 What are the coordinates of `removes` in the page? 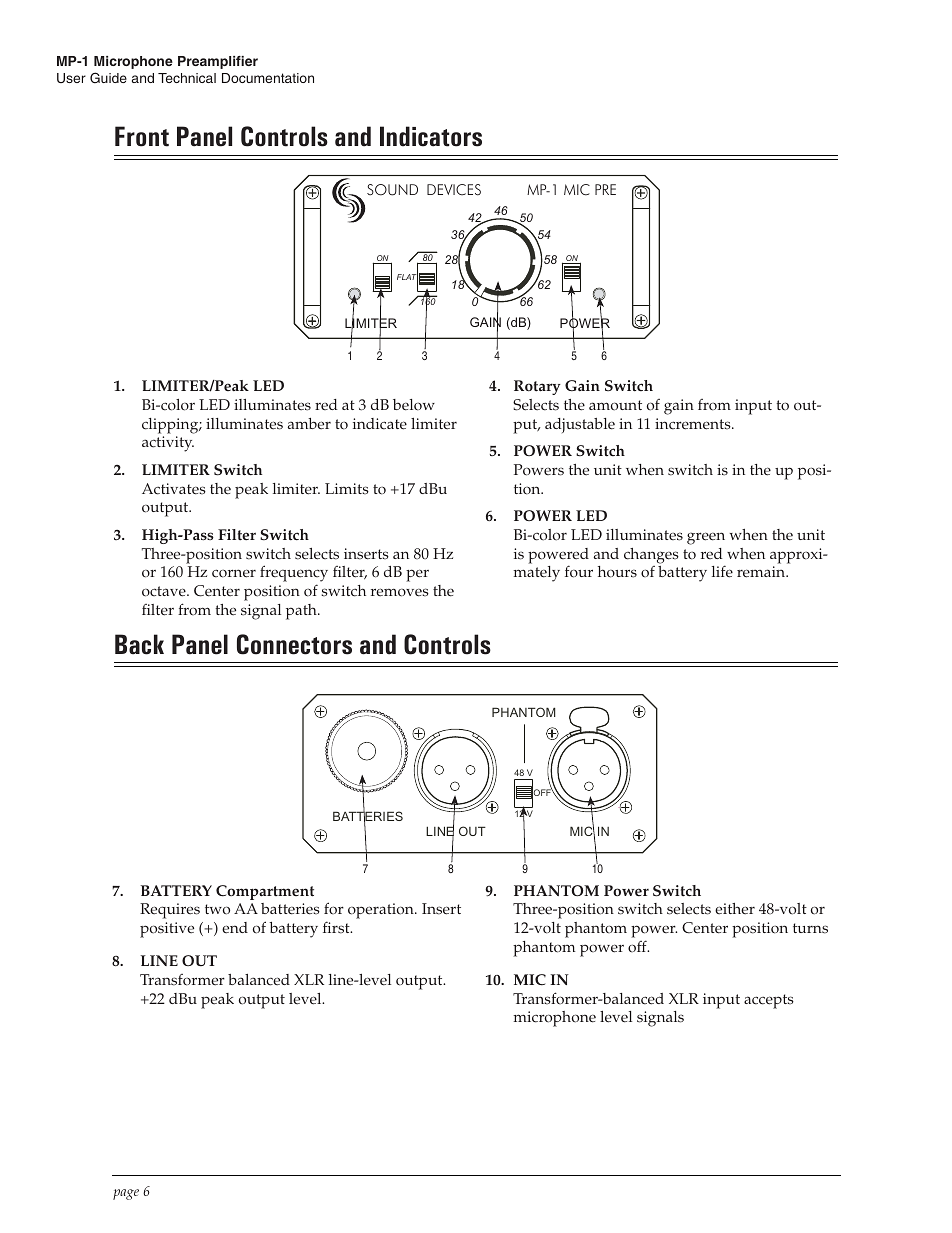 It's located at (400, 592).
